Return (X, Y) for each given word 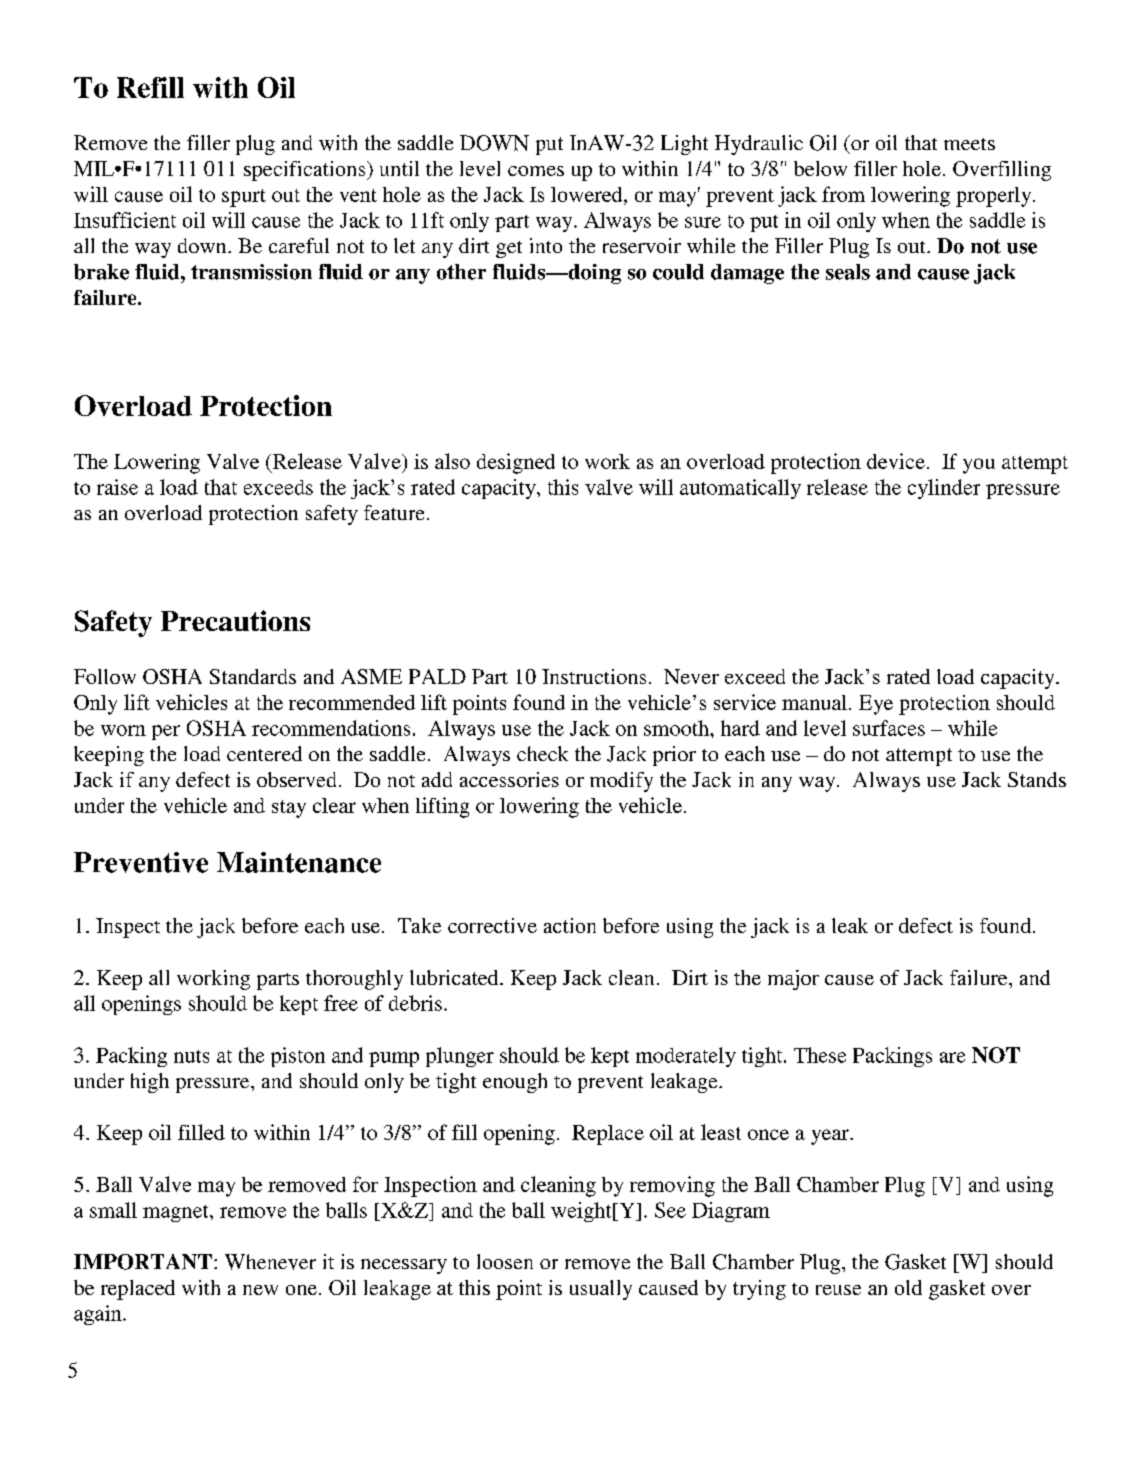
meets (969, 144)
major (793, 980)
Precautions (235, 620)
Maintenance (299, 862)
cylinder (944, 489)
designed (516, 463)
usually (601, 1290)
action (570, 925)
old (908, 1287)
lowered (588, 194)
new (260, 1290)
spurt (244, 198)
